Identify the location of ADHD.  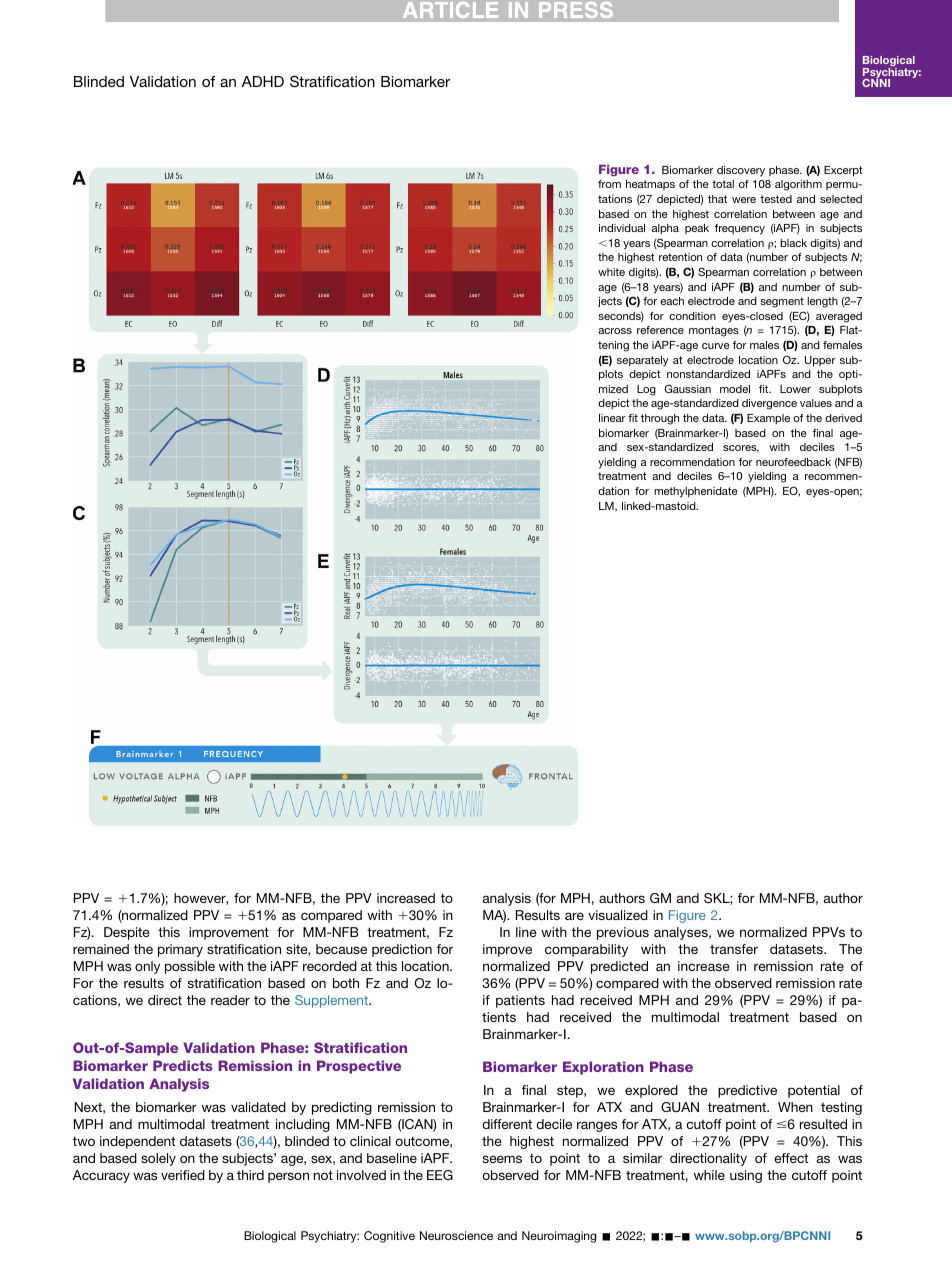
(263, 81).
